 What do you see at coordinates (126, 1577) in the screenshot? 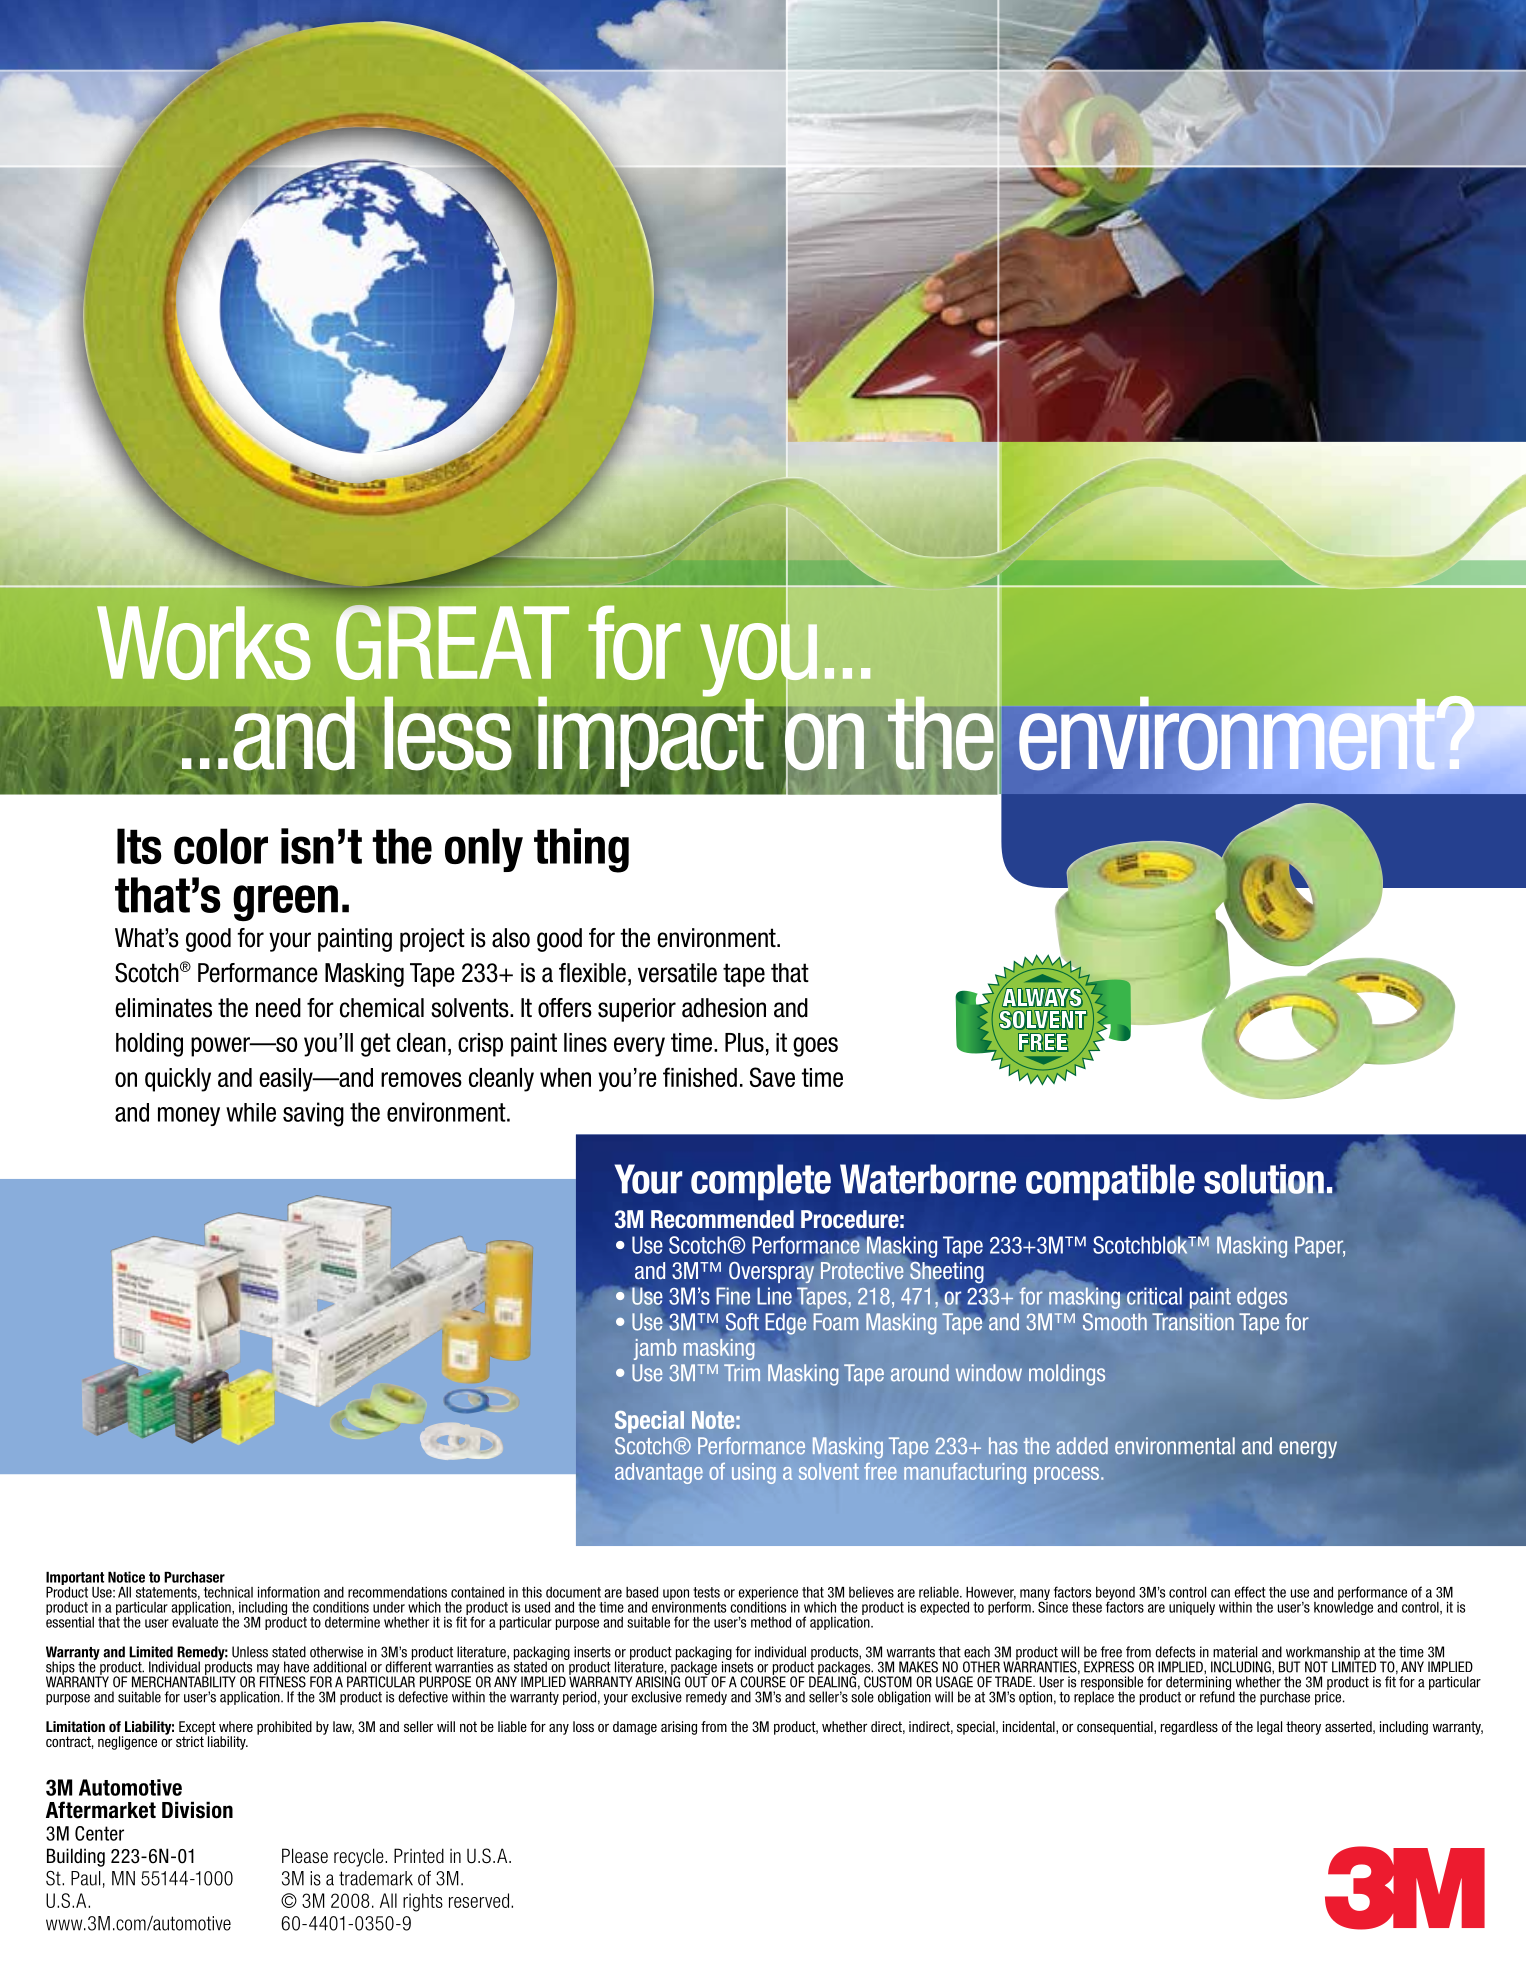
I see `Notice` at bounding box center [126, 1577].
